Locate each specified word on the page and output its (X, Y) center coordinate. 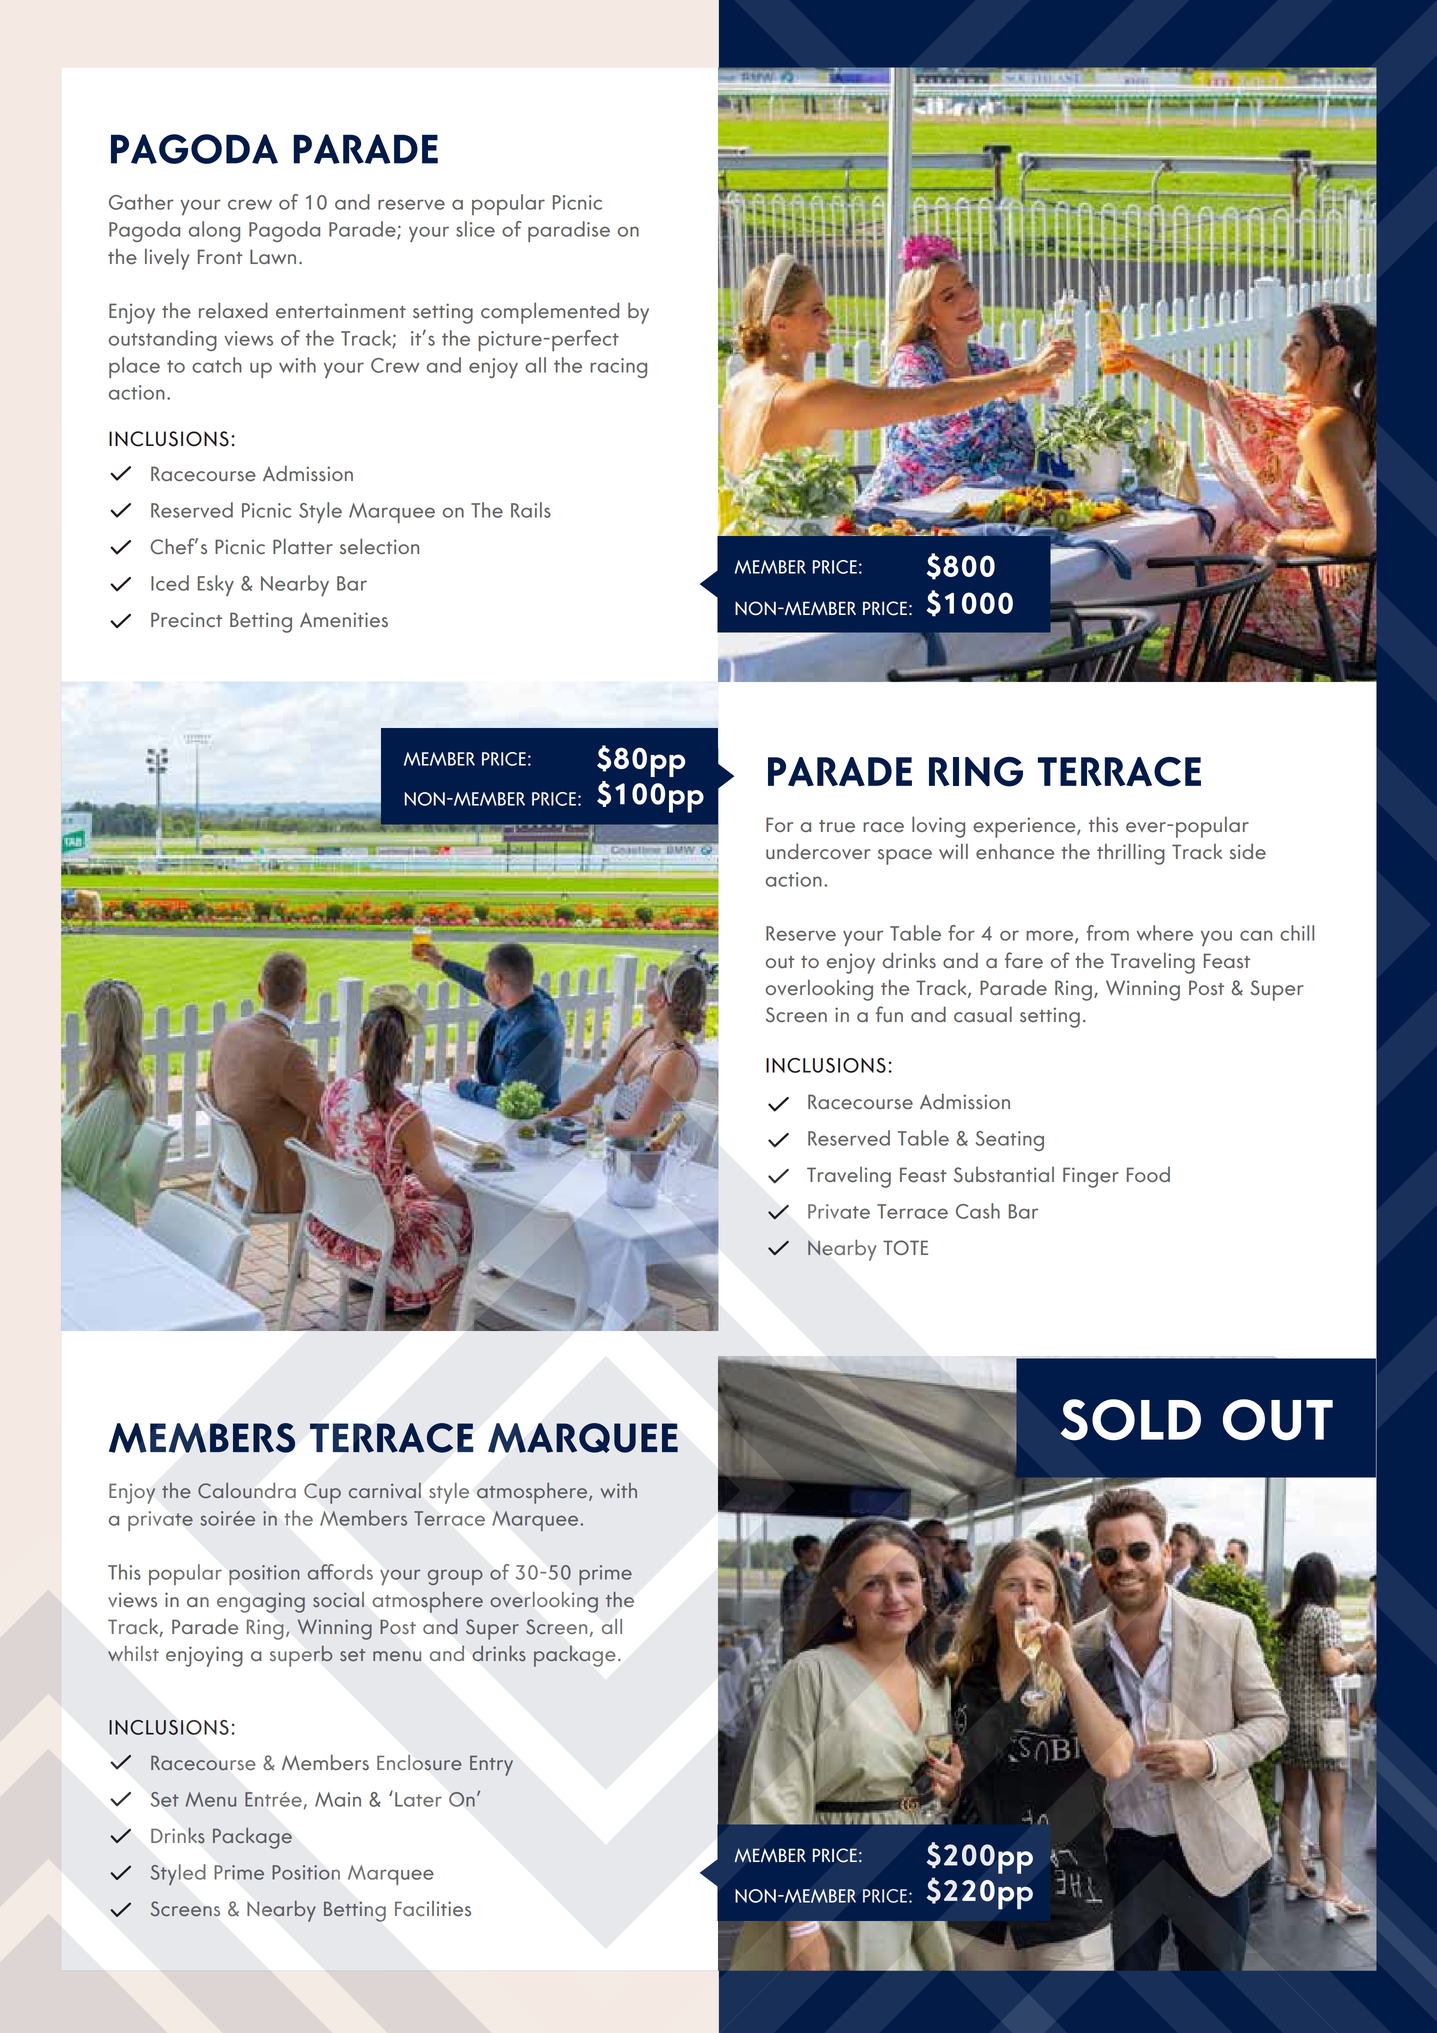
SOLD (1130, 1420)
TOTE (905, 1247)
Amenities (344, 620)
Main (338, 1799)
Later (418, 1799)
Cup (322, 1493)
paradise (569, 231)
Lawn (273, 256)
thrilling (1131, 854)
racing (618, 368)
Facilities (433, 1909)
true (837, 826)
